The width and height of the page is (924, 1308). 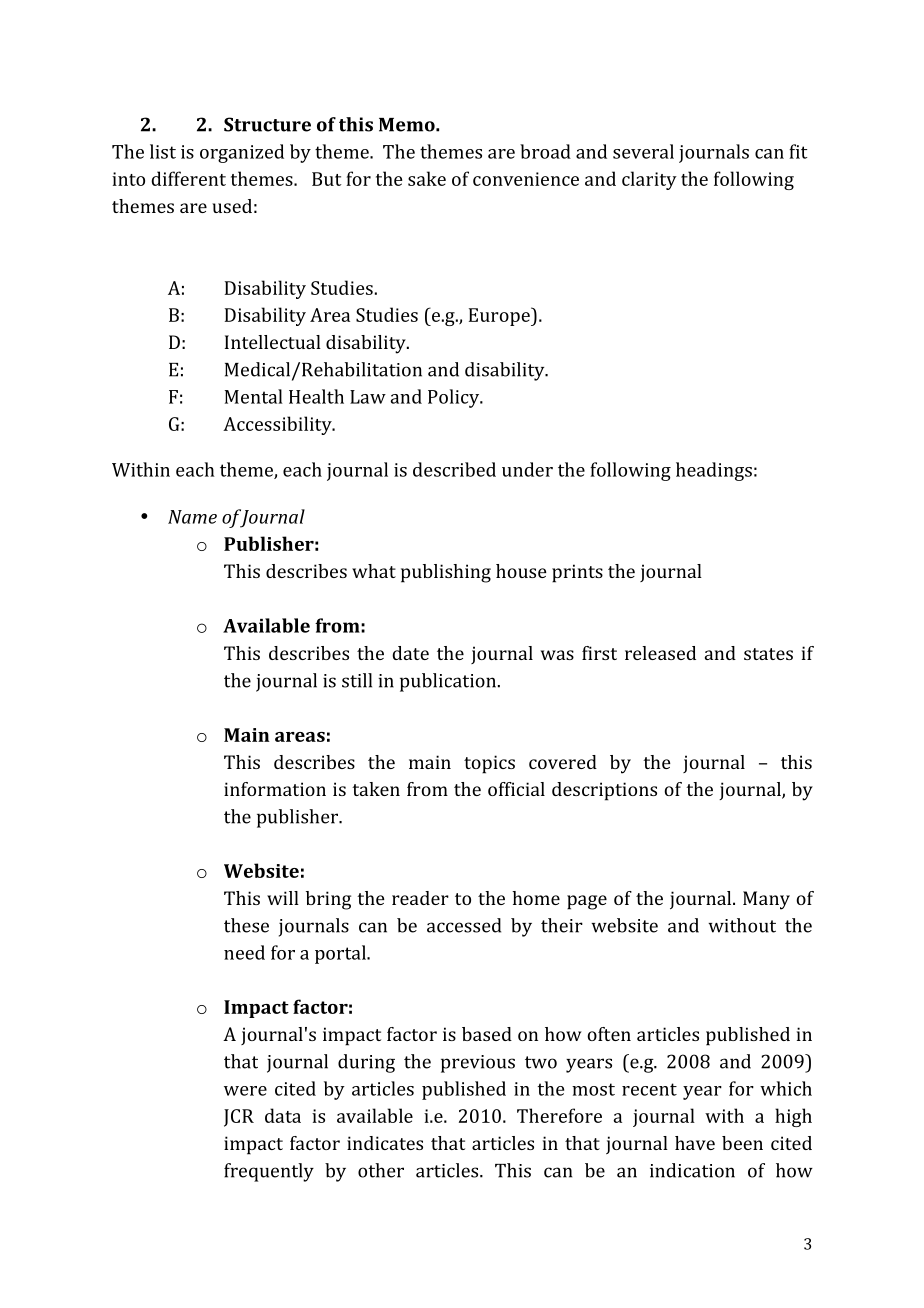 I want to click on these, so click(x=246, y=925).
